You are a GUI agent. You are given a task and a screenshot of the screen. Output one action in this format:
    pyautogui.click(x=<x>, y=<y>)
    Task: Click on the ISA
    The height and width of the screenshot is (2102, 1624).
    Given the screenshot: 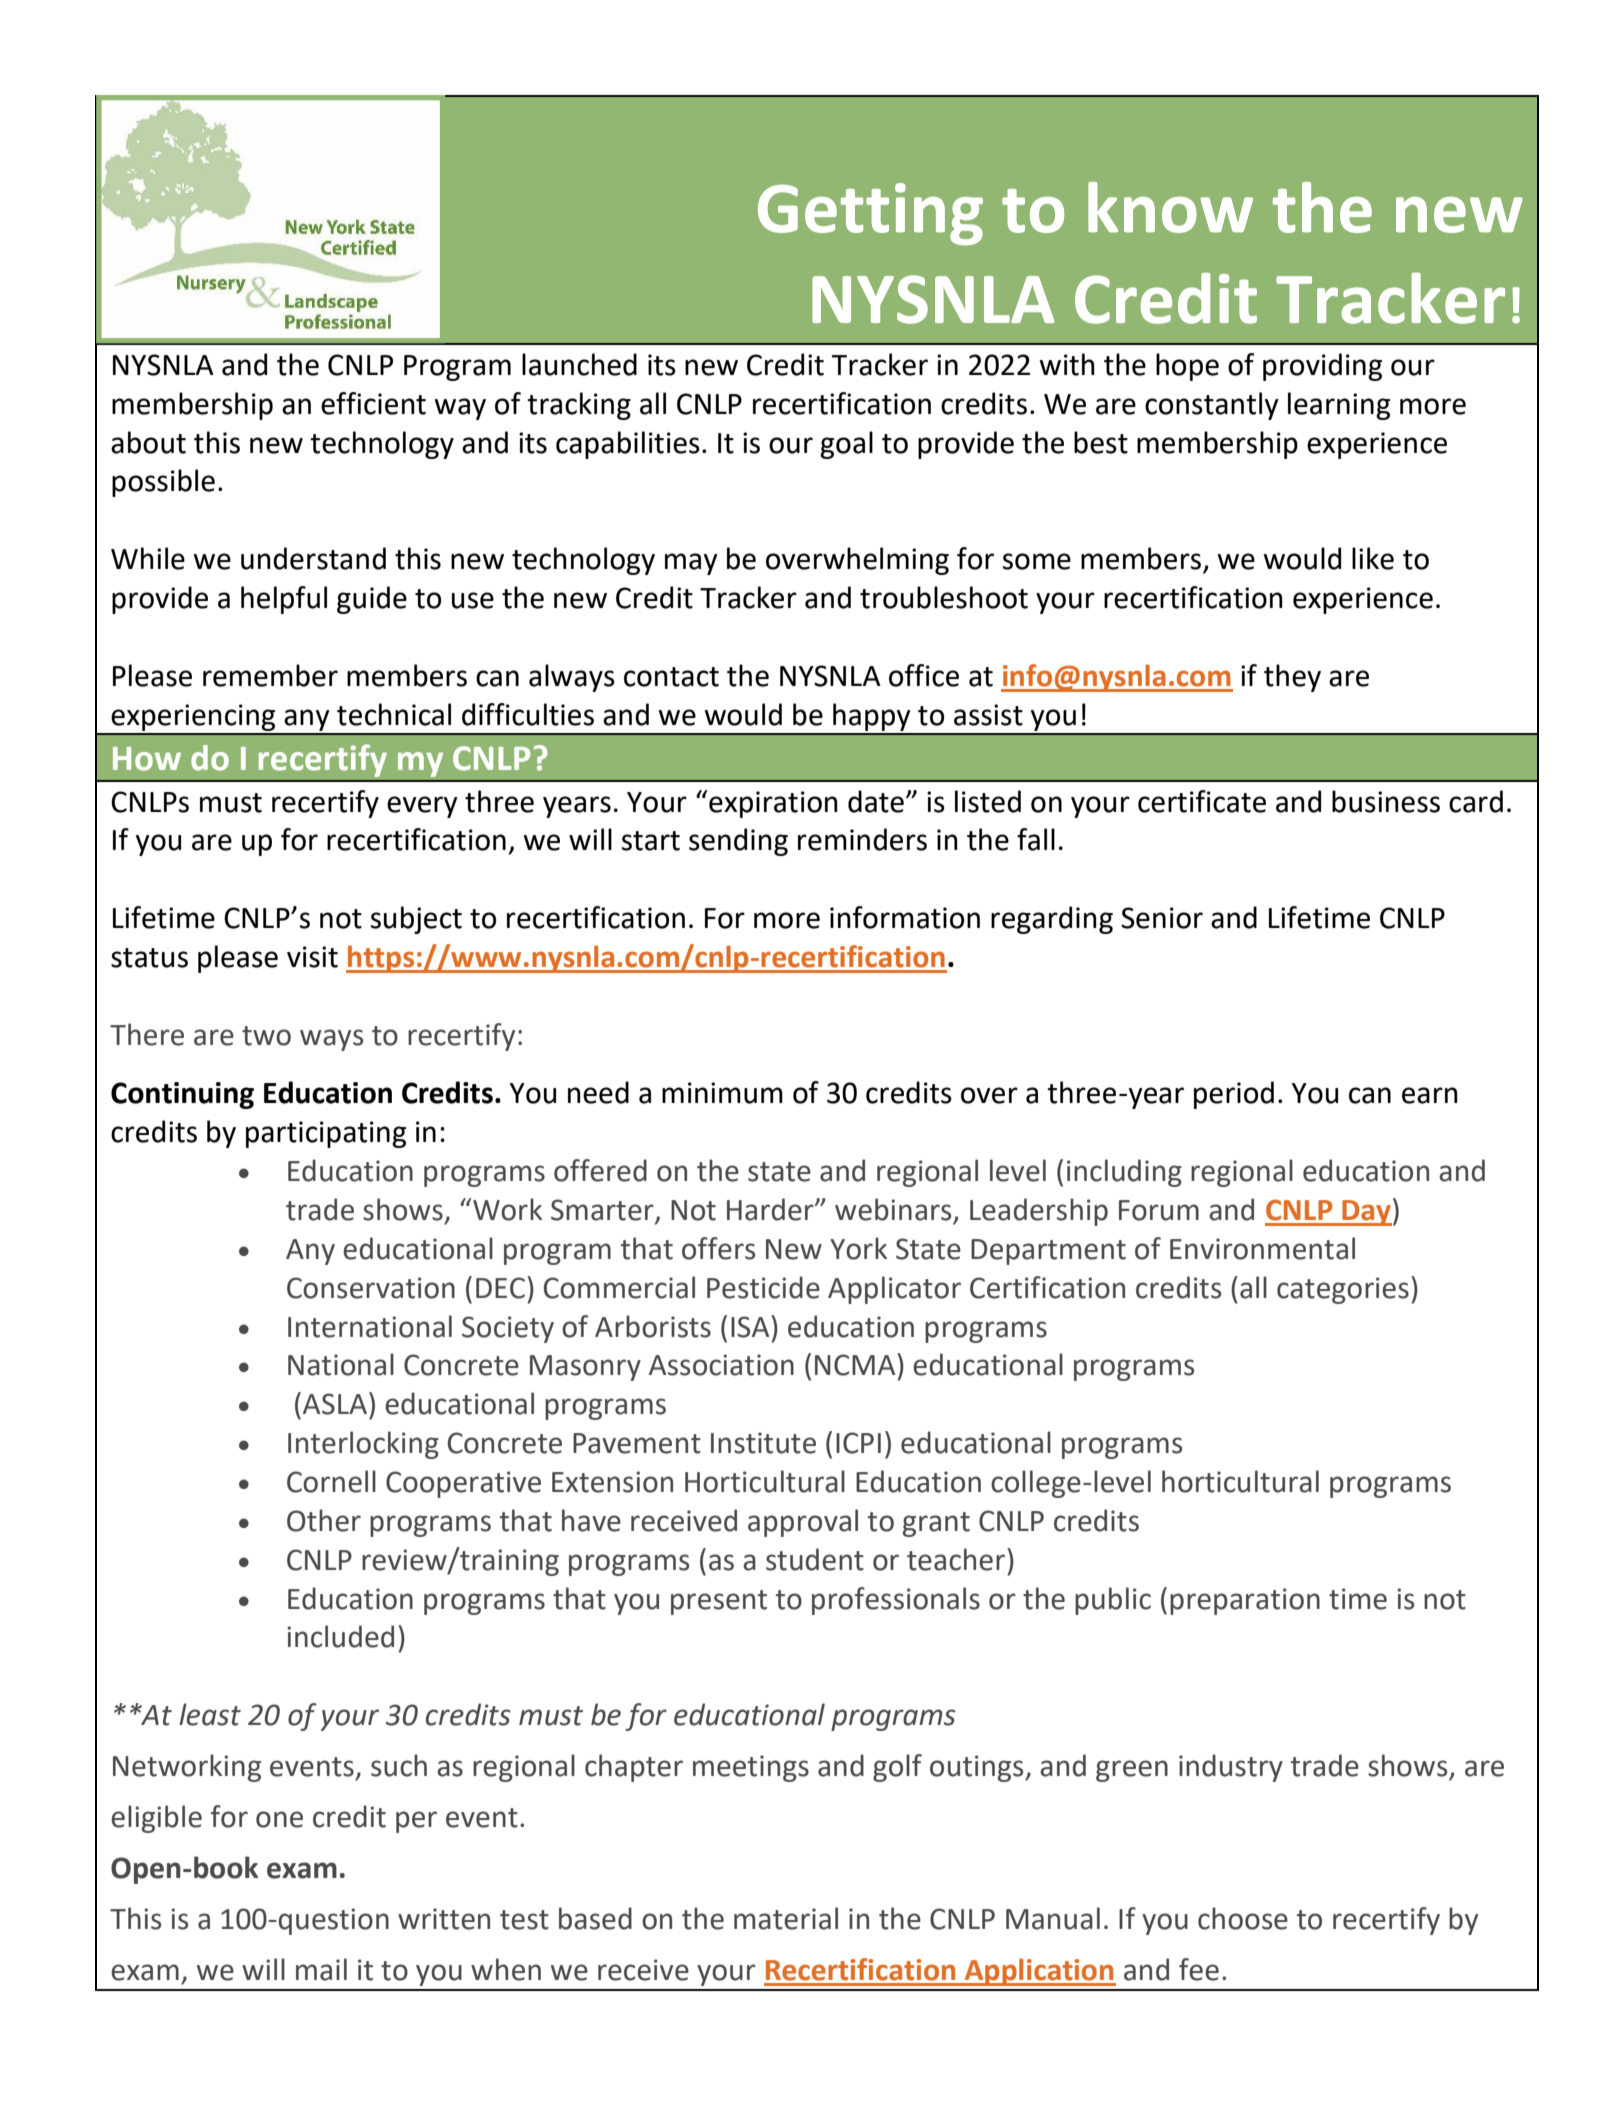 What is the action you would take?
    pyautogui.click(x=751, y=1326)
